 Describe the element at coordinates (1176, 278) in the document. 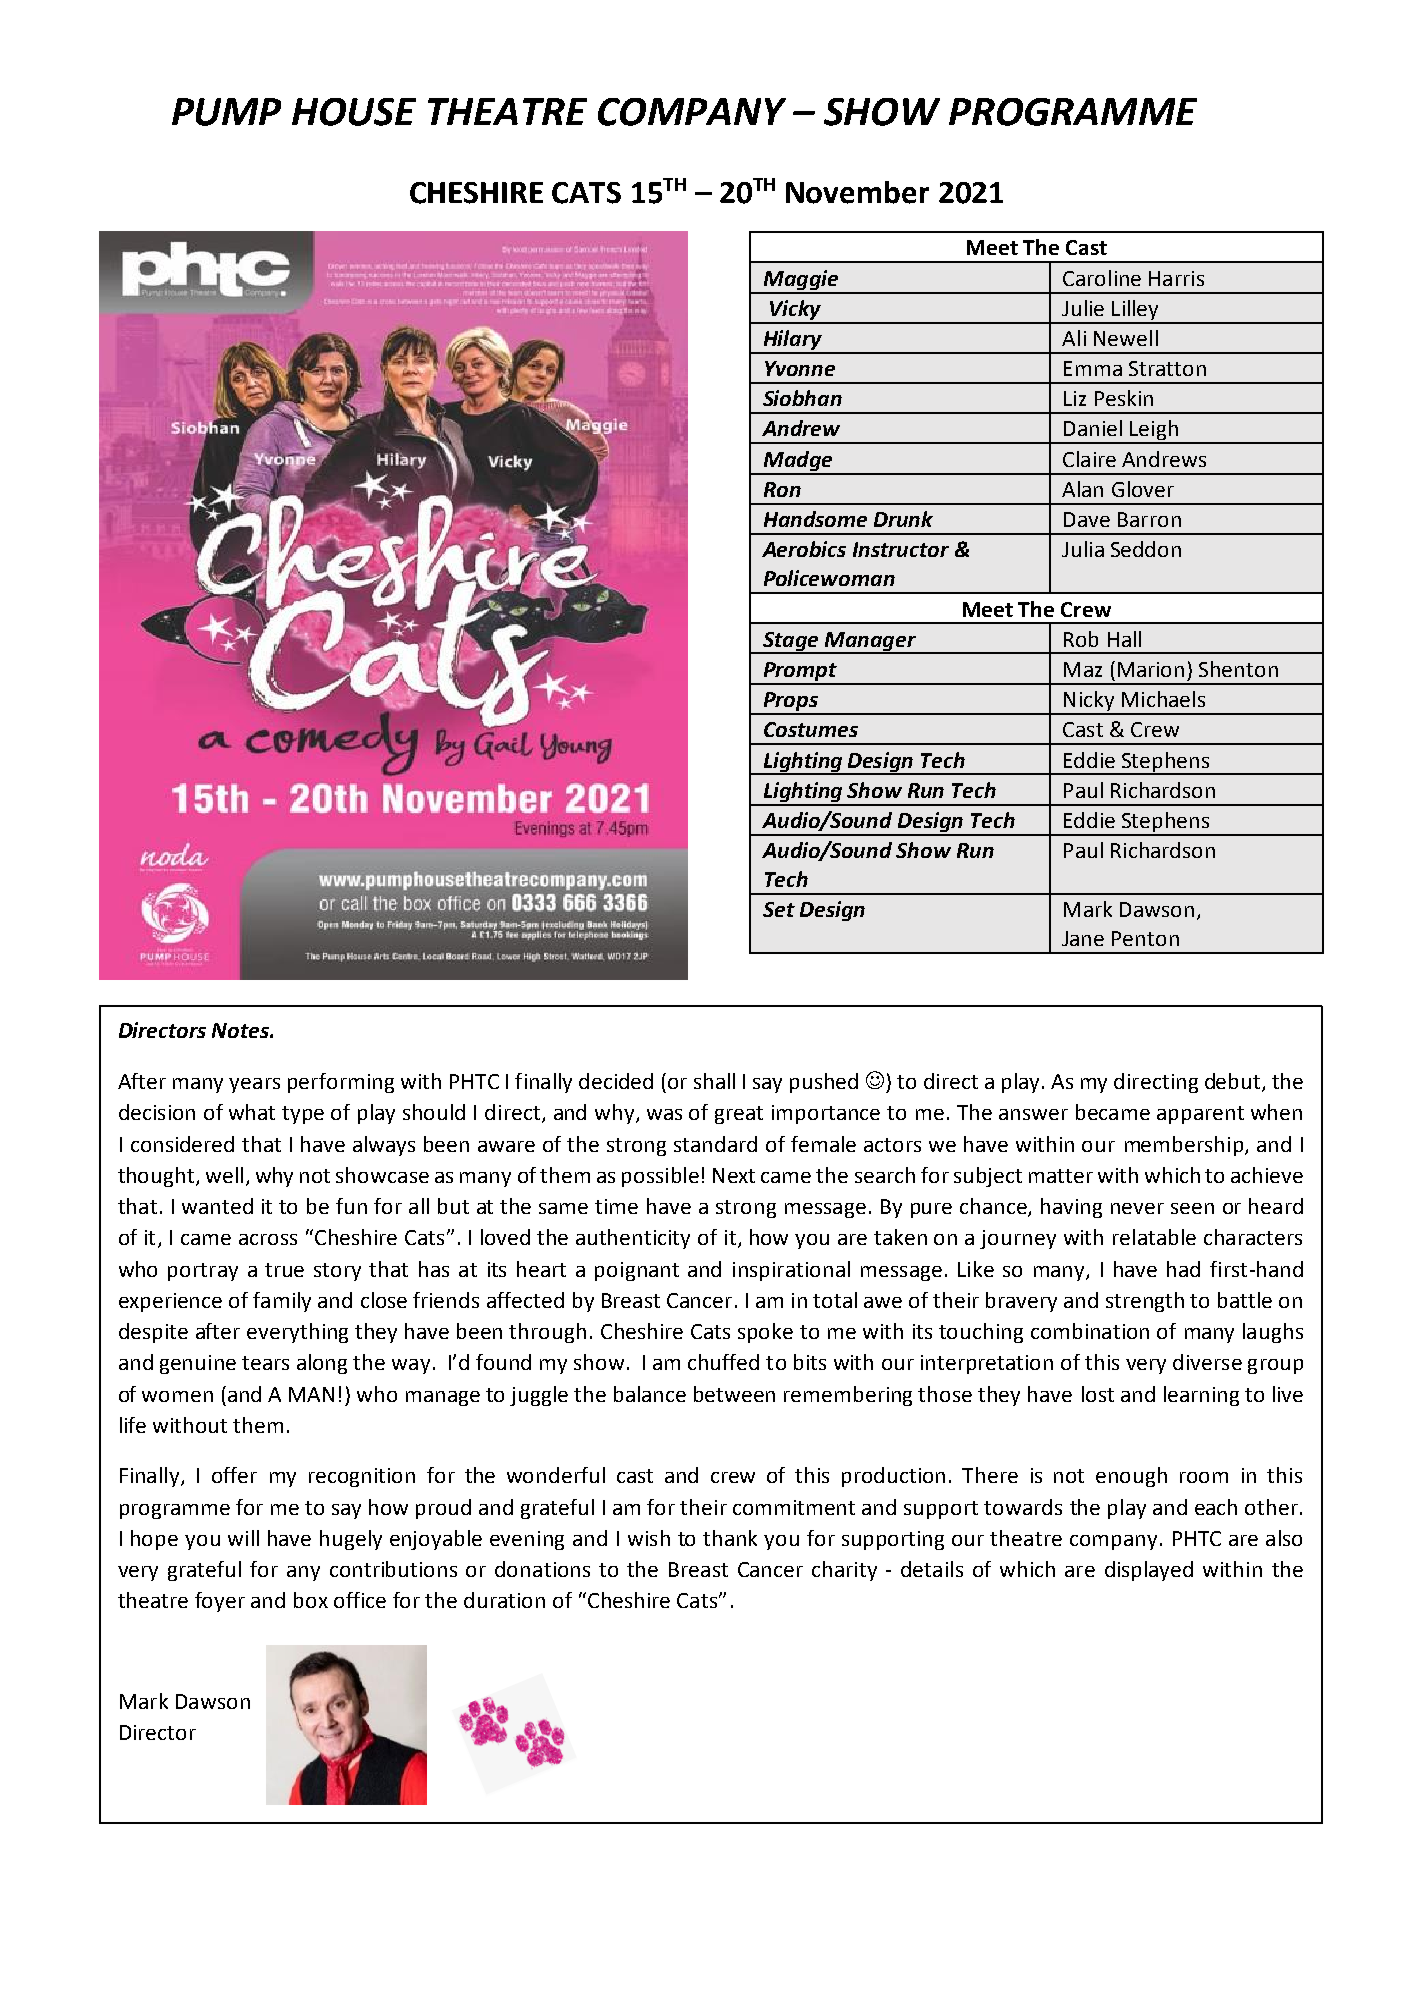

I see `Harris` at that location.
